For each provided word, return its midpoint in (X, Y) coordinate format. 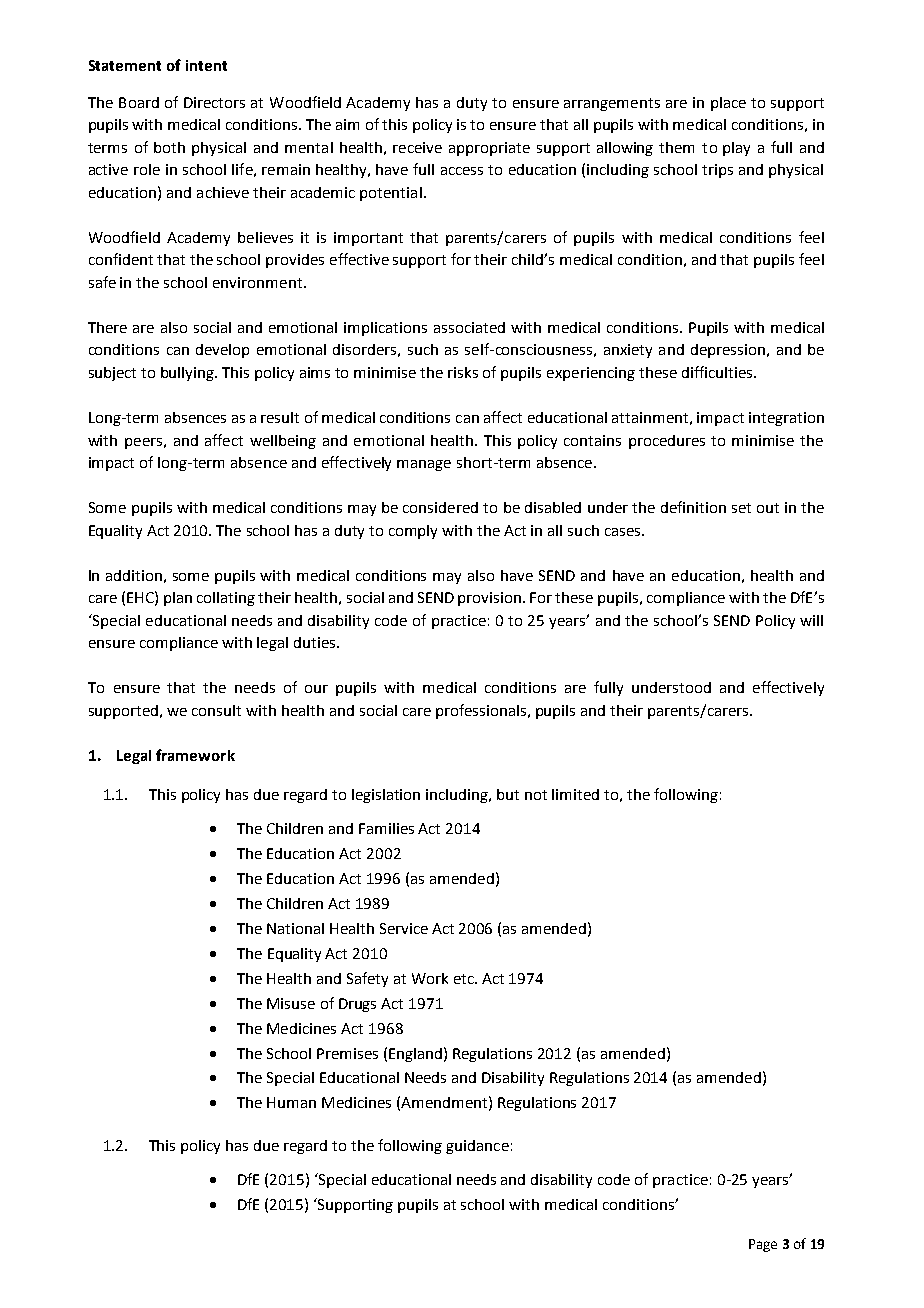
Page (763, 1245)
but (508, 794)
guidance (477, 1147)
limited (575, 794)
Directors (214, 102)
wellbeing (283, 442)
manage (424, 465)
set (741, 508)
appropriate (489, 149)
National (295, 928)
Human (291, 1102)
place (728, 104)
